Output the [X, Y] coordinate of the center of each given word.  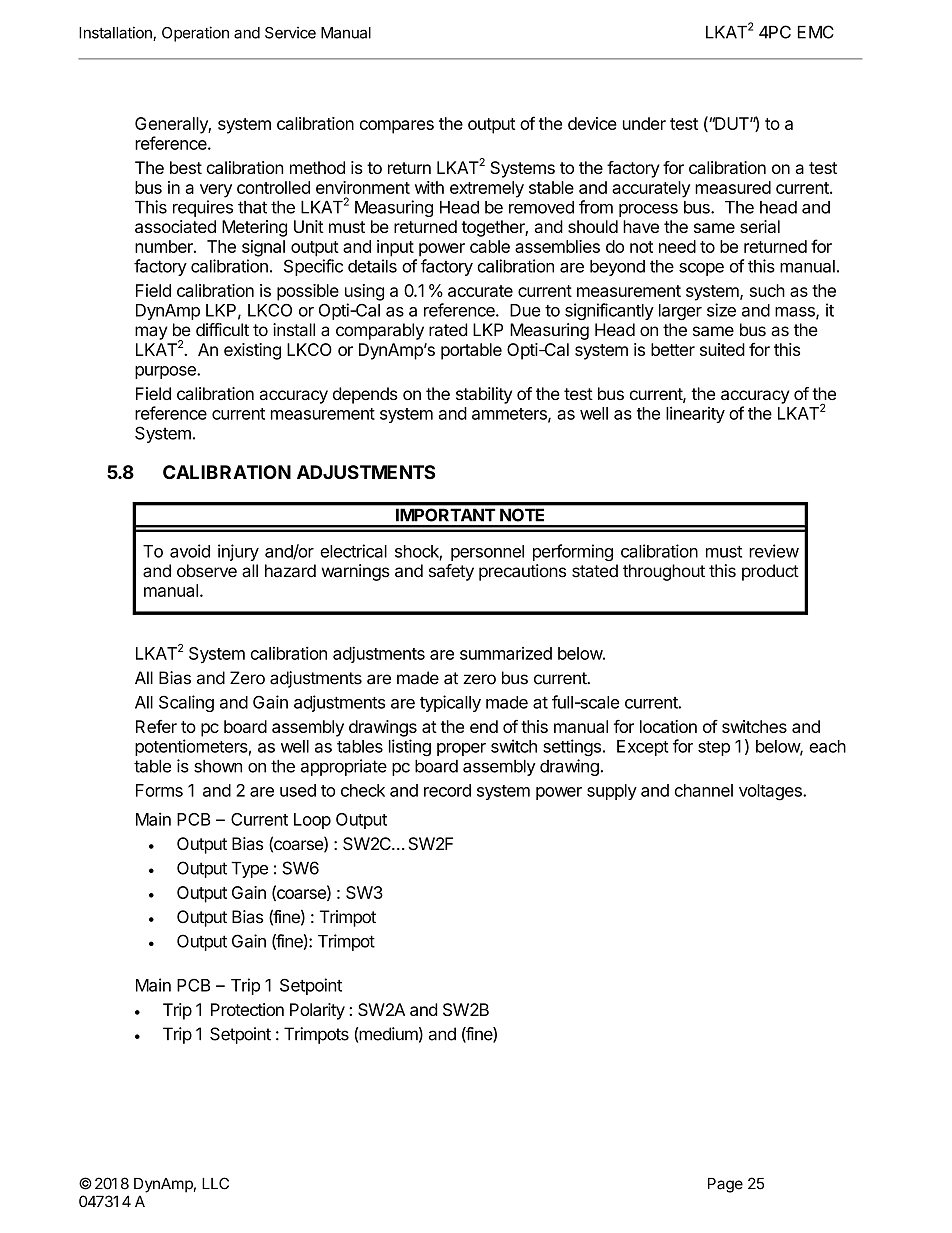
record [447, 790]
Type [249, 869]
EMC [816, 32]
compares [397, 127]
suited [722, 349]
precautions [522, 572]
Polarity [317, 1011]
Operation [195, 34]
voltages [771, 792]
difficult [222, 330]
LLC [215, 1183]
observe [207, 571]
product [770, 572]
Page [725, 1185]
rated [448, 330]
